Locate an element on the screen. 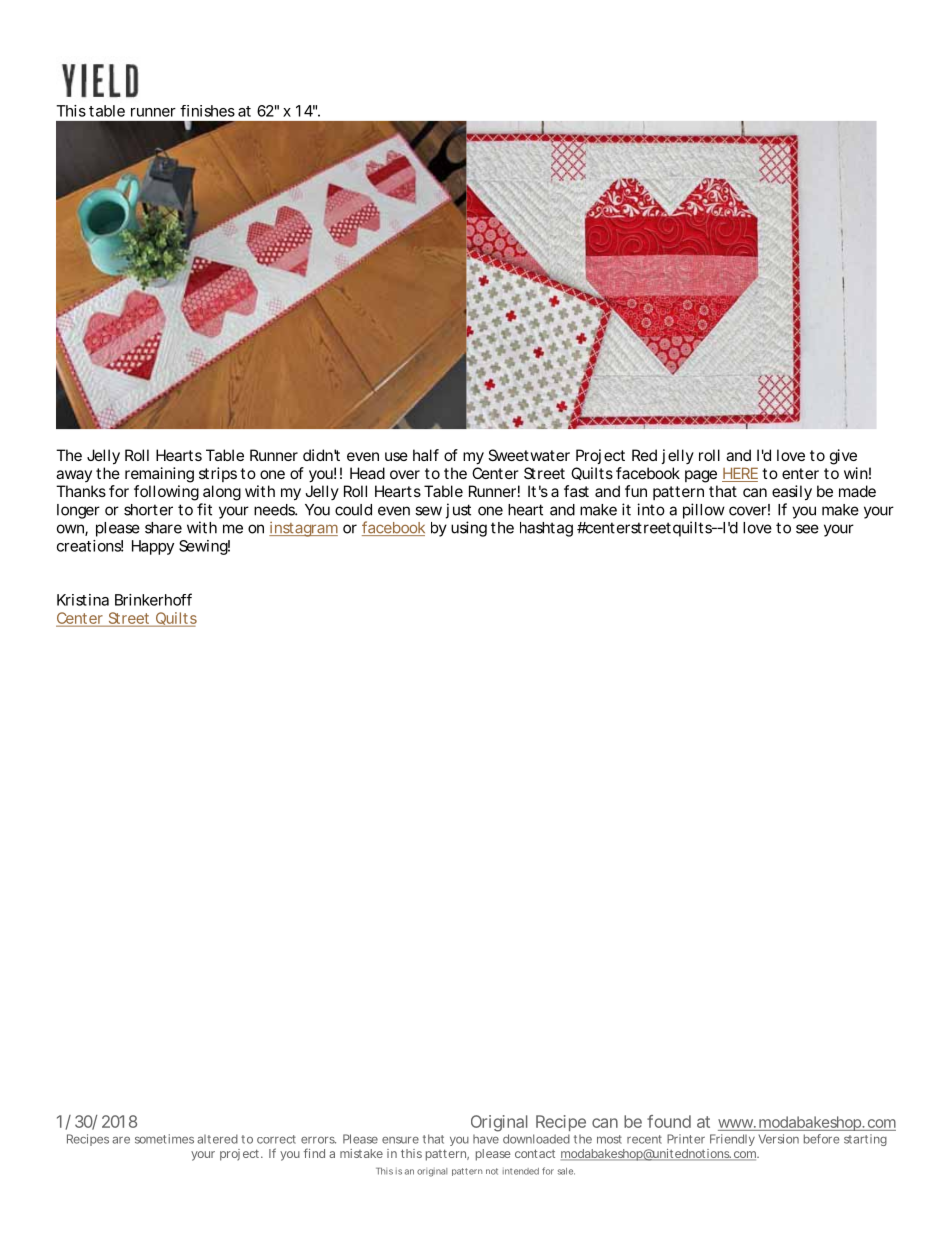 The image size is (952, 1233). altered is located at coordinates (217, 1139).
